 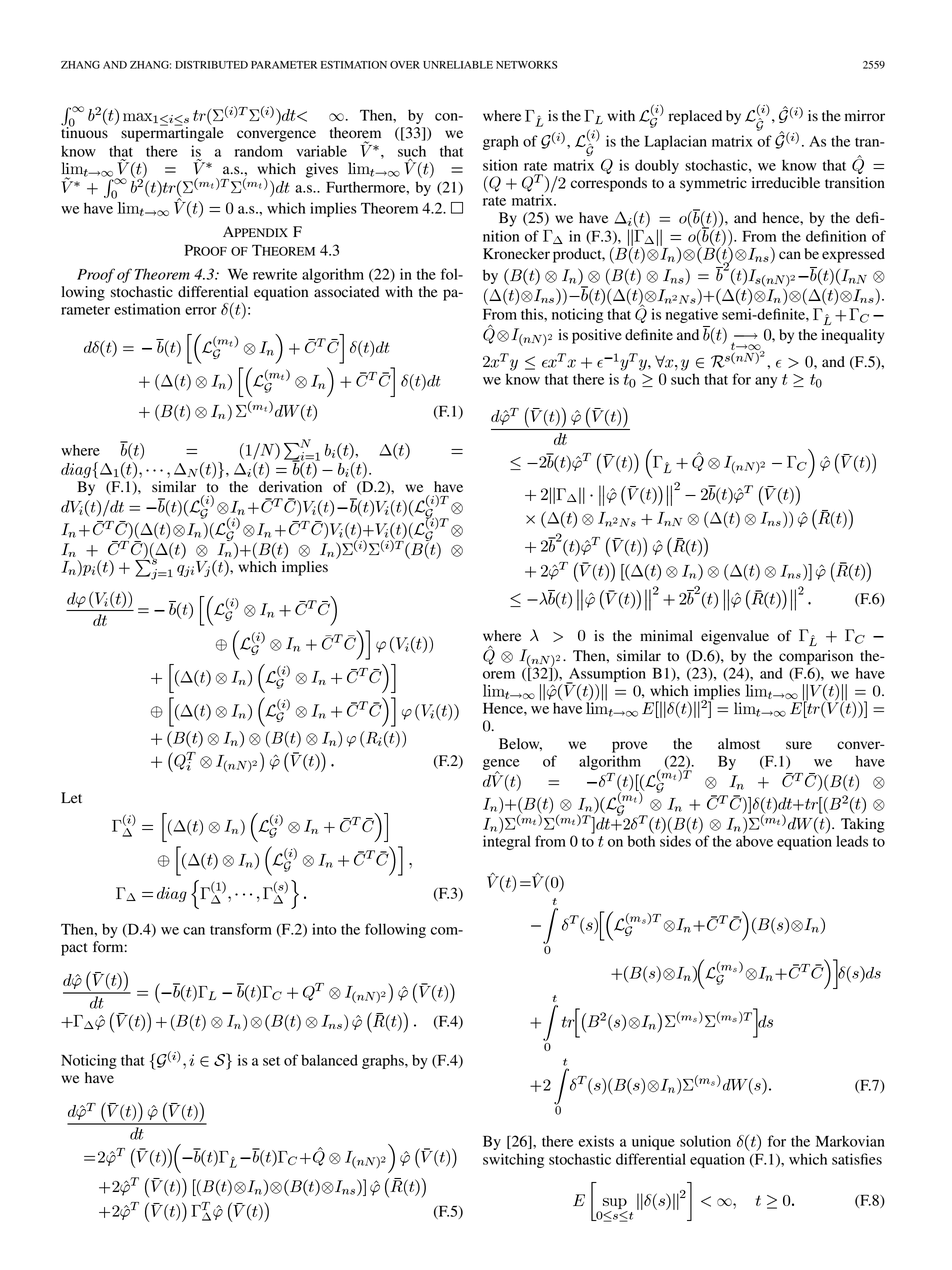 What do you see at coordinates (458, 65) in the screenshot?
I see `UNRELIABLE` at bounding box center [458, 65].
